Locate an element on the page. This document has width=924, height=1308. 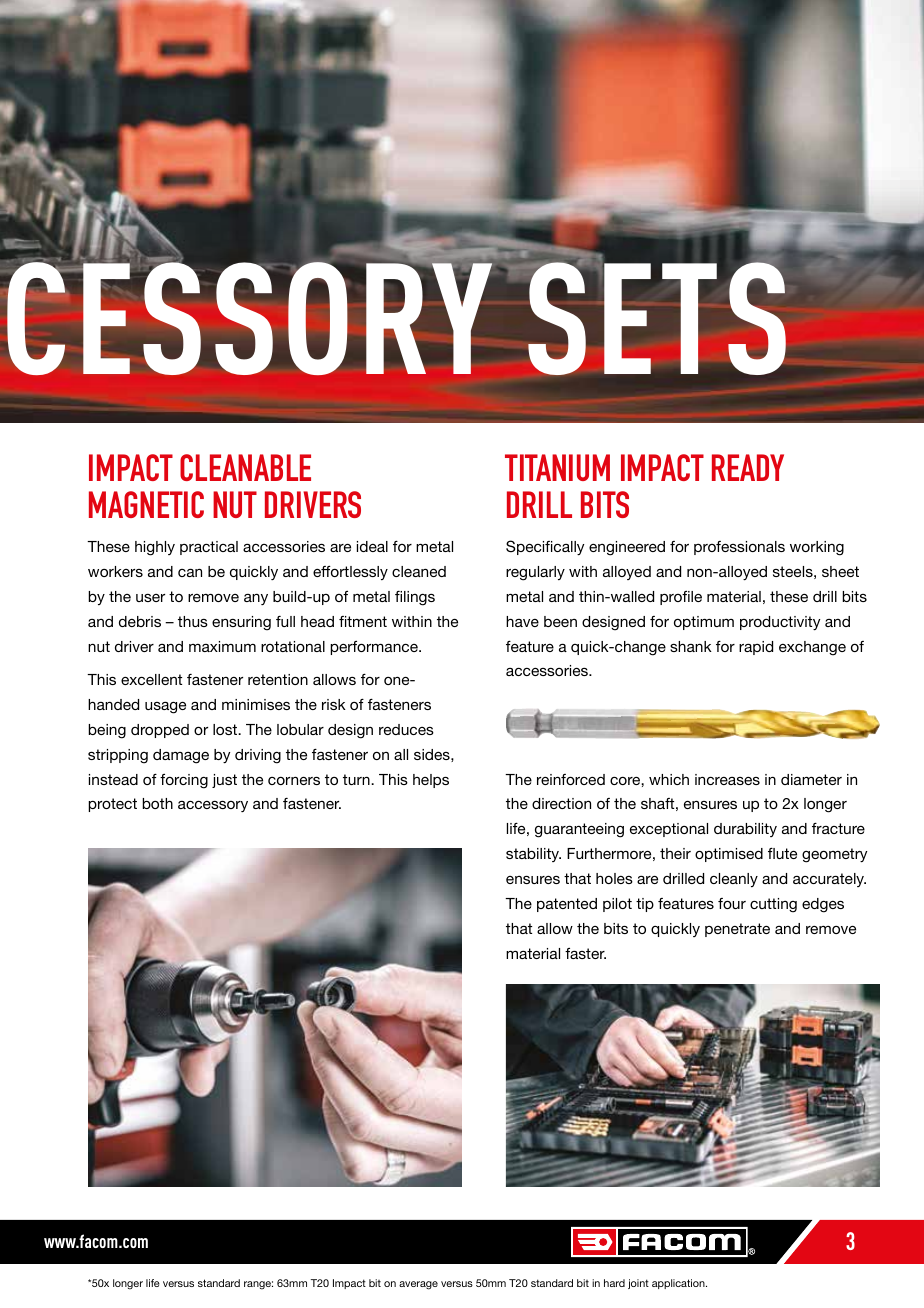
cleanly is located at coordinates (734, 880).
